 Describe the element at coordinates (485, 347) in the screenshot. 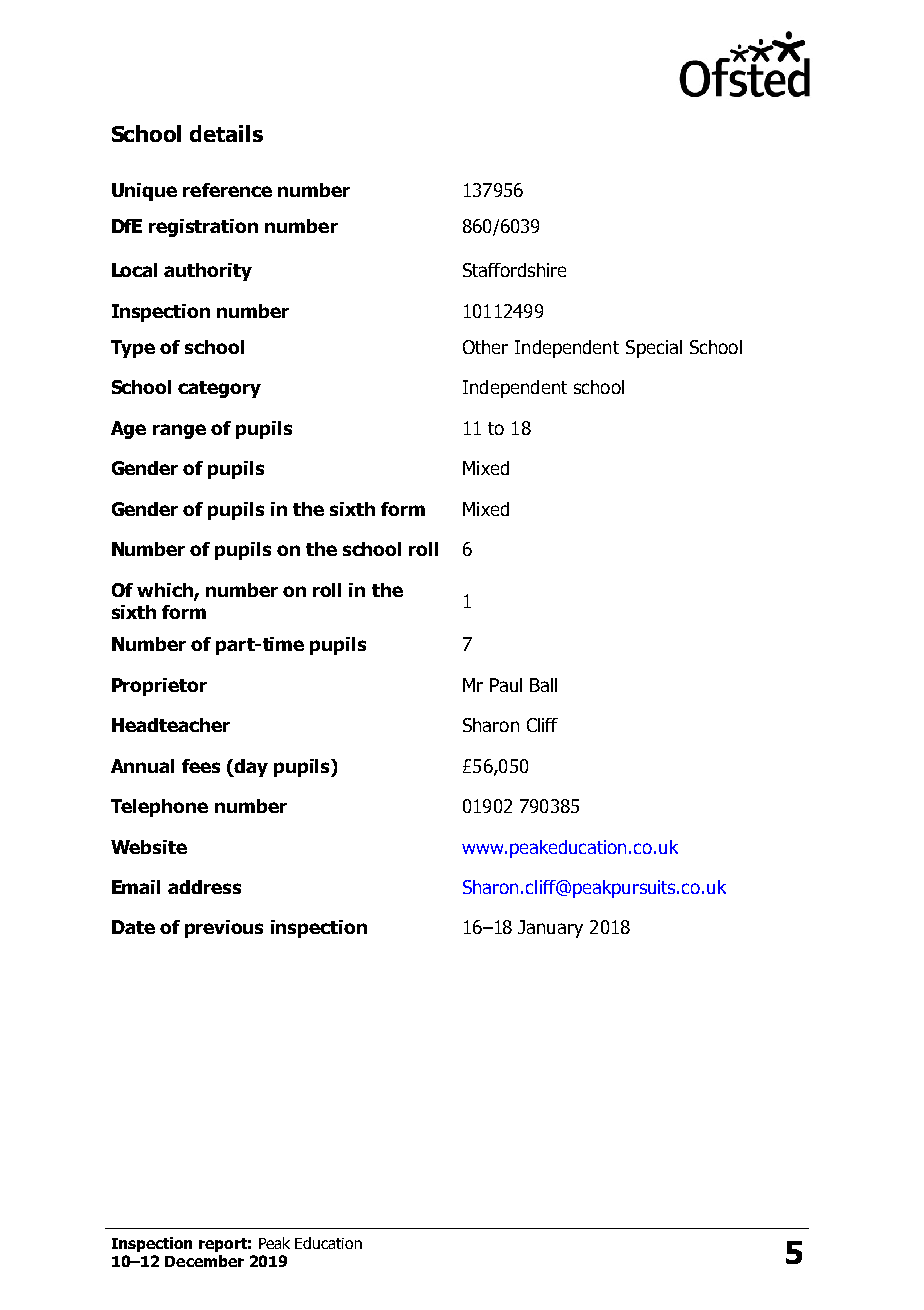

I see `Other` at that location.
